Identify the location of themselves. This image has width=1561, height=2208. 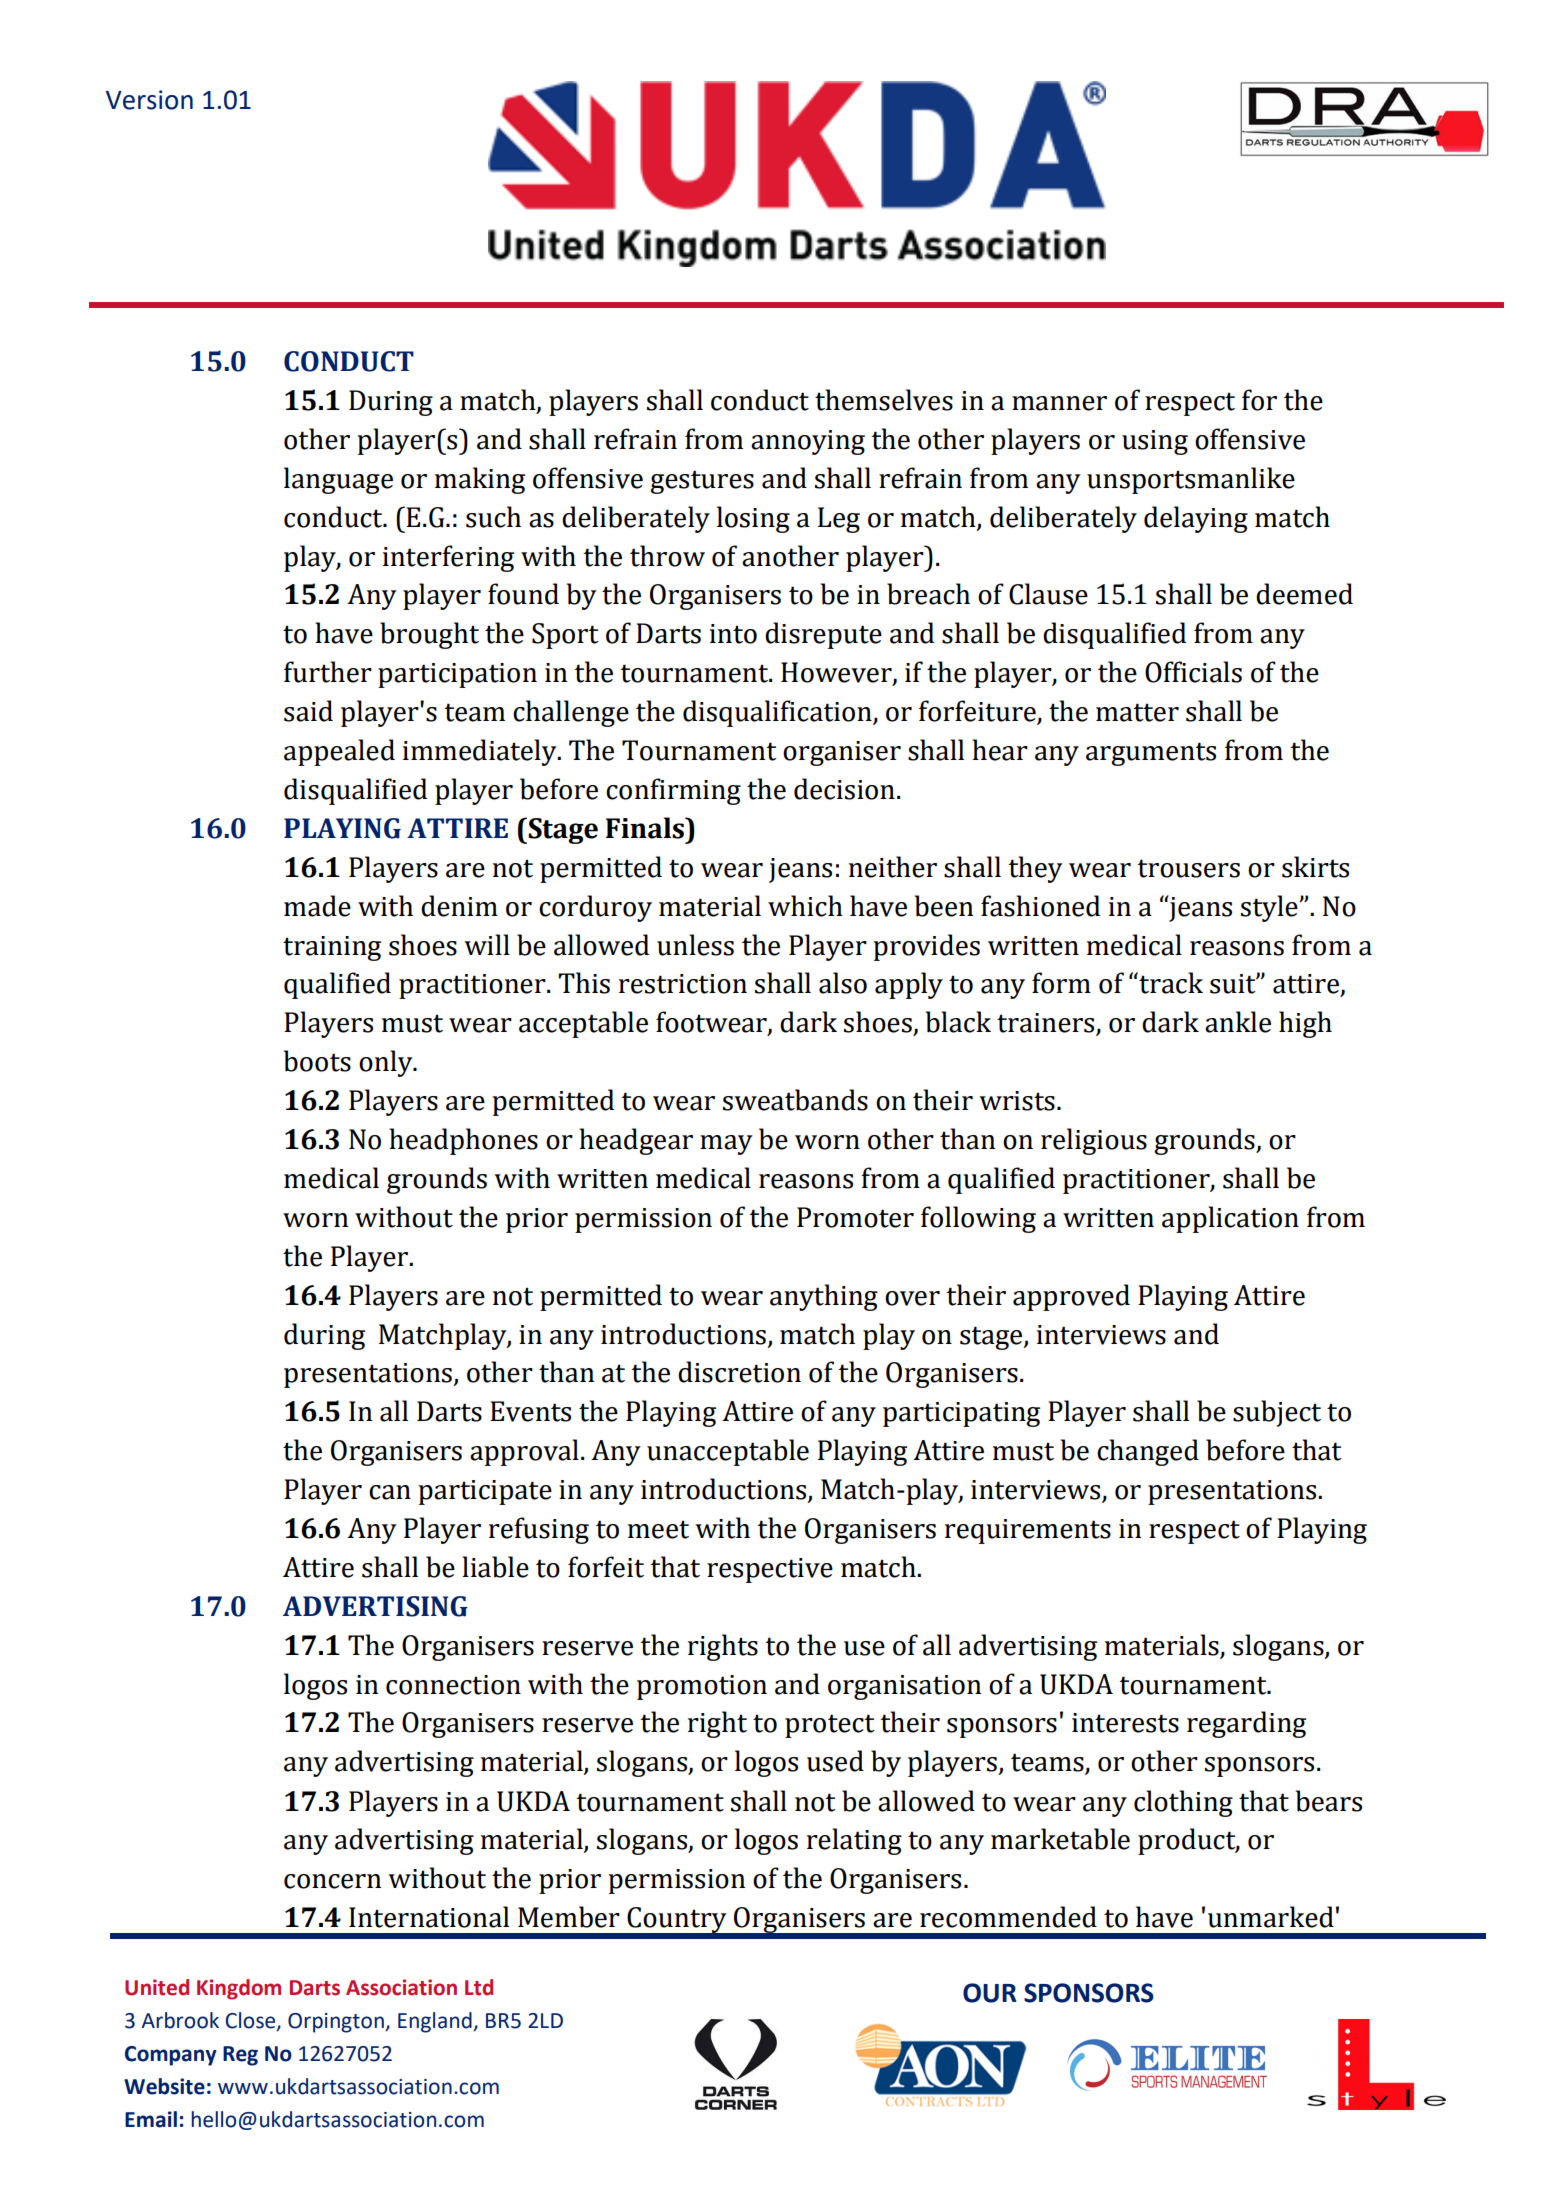
(884, 400).
